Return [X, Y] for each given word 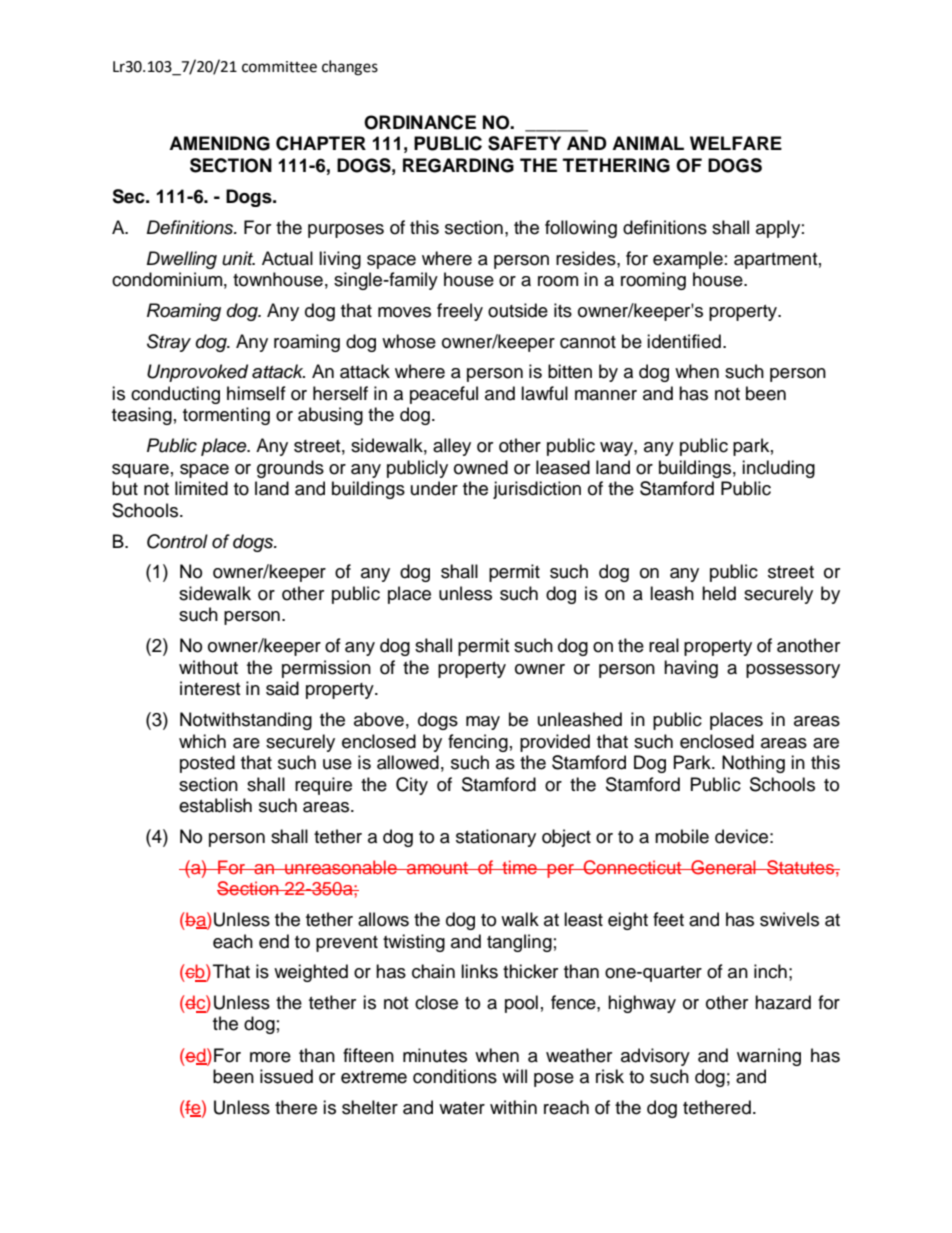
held [719, 593]
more [270, 1057]
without [208, 667]
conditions [455, 1076]
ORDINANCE [420, 122]
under [434, 488]
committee [279, 67]
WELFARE [736, 143]
